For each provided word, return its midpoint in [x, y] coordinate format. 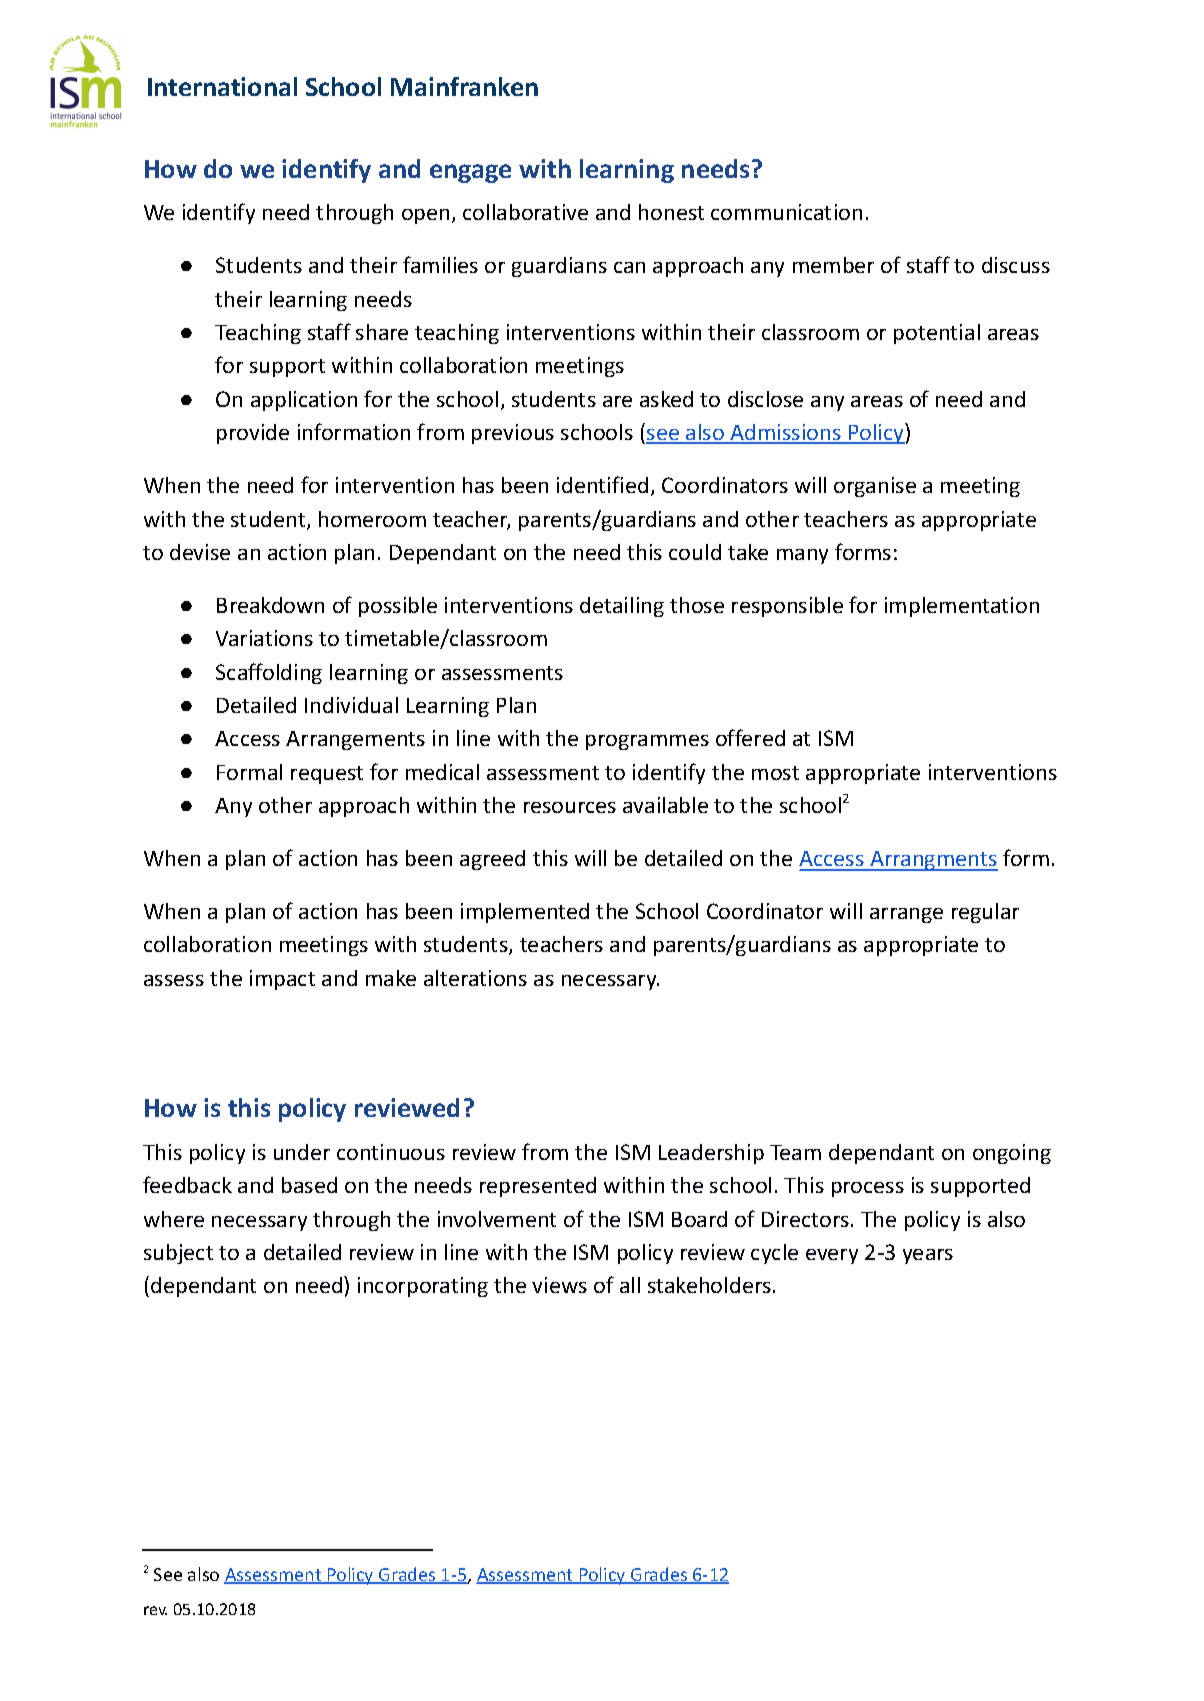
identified [602, 484]
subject [178, 1254]
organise [875, 487]
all [630, 1285]
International [222, 86]
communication [786, 212]
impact [282, 980]
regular [985, 913]
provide [253, 434]
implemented [525, 913]
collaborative [525, 212]
